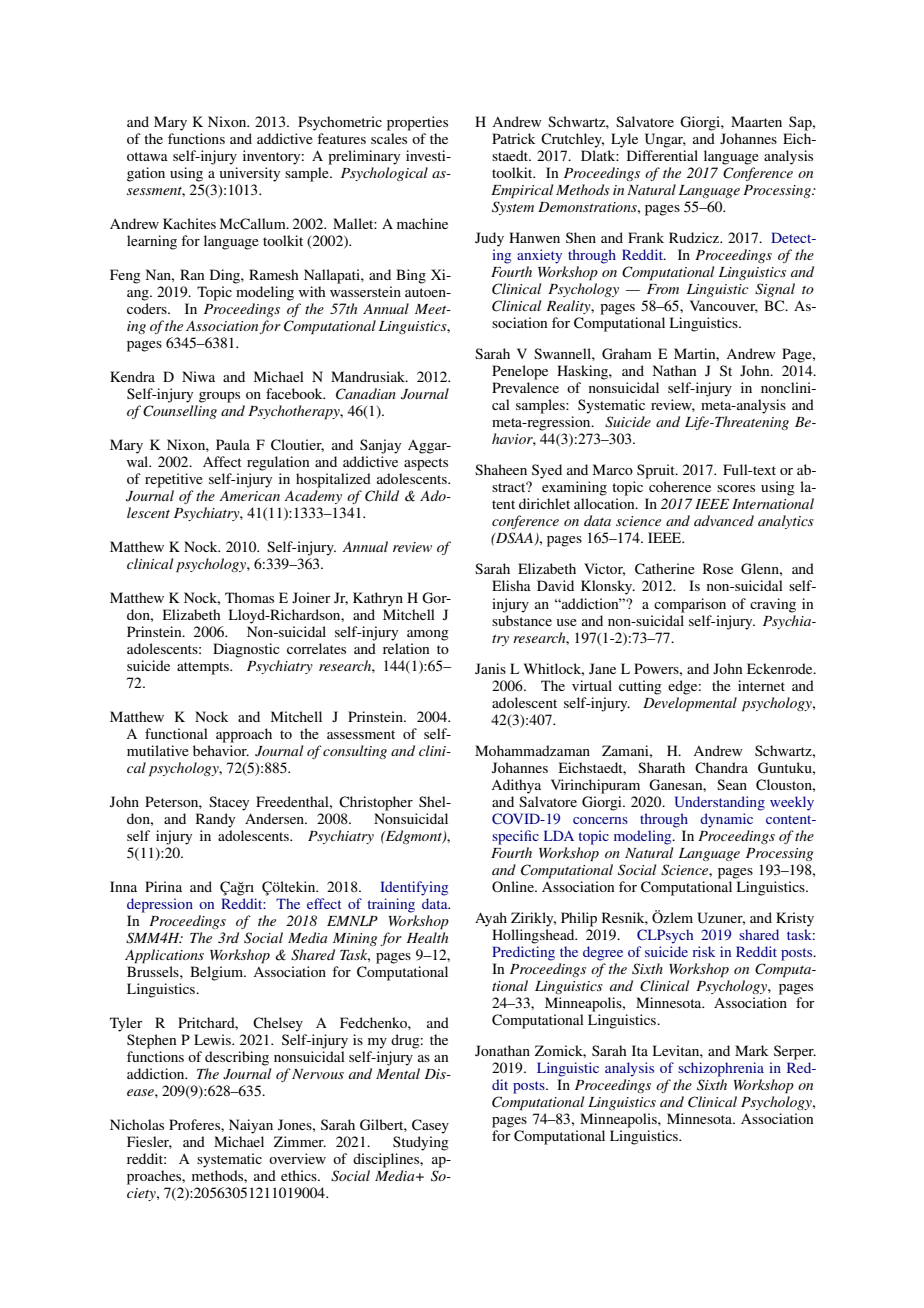 Image resolution: width=924 pixels, height=1308 pixels. What do you see at coordinates (160, 905) in the screenshot?
I see `depression` at bounding box center [160, 905].
